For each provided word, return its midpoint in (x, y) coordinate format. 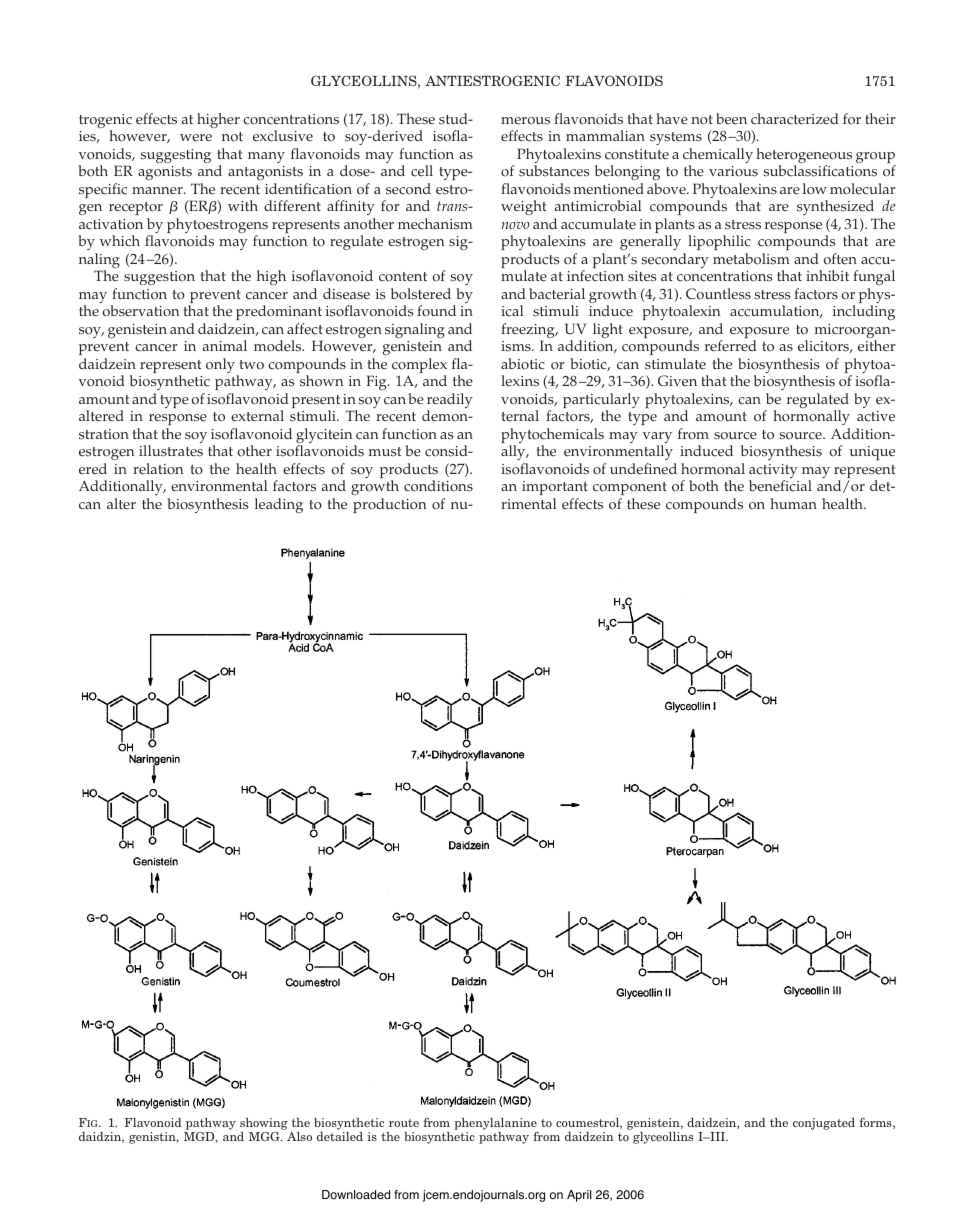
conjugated (824, 1124)
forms (876, 1123)
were (196, 137)
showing (264, 1124)
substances (554, 171)
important (555, 488)
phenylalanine (495, 1124)
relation (158, 469)
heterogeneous (804, 157)
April (579, 1196)
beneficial (780, 486)
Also (299, 1136)
